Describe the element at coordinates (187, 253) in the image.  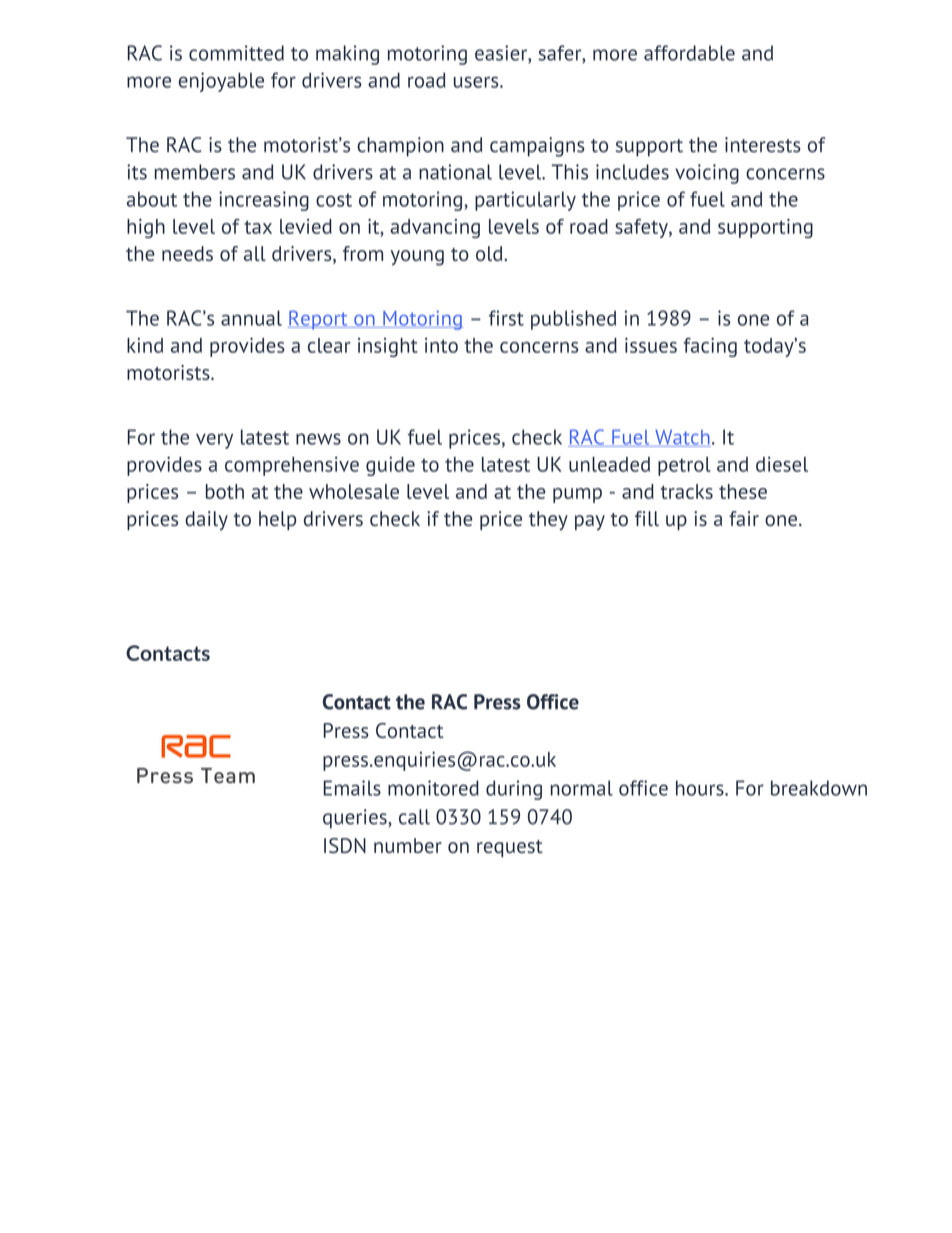
I see `needs` at that location.
